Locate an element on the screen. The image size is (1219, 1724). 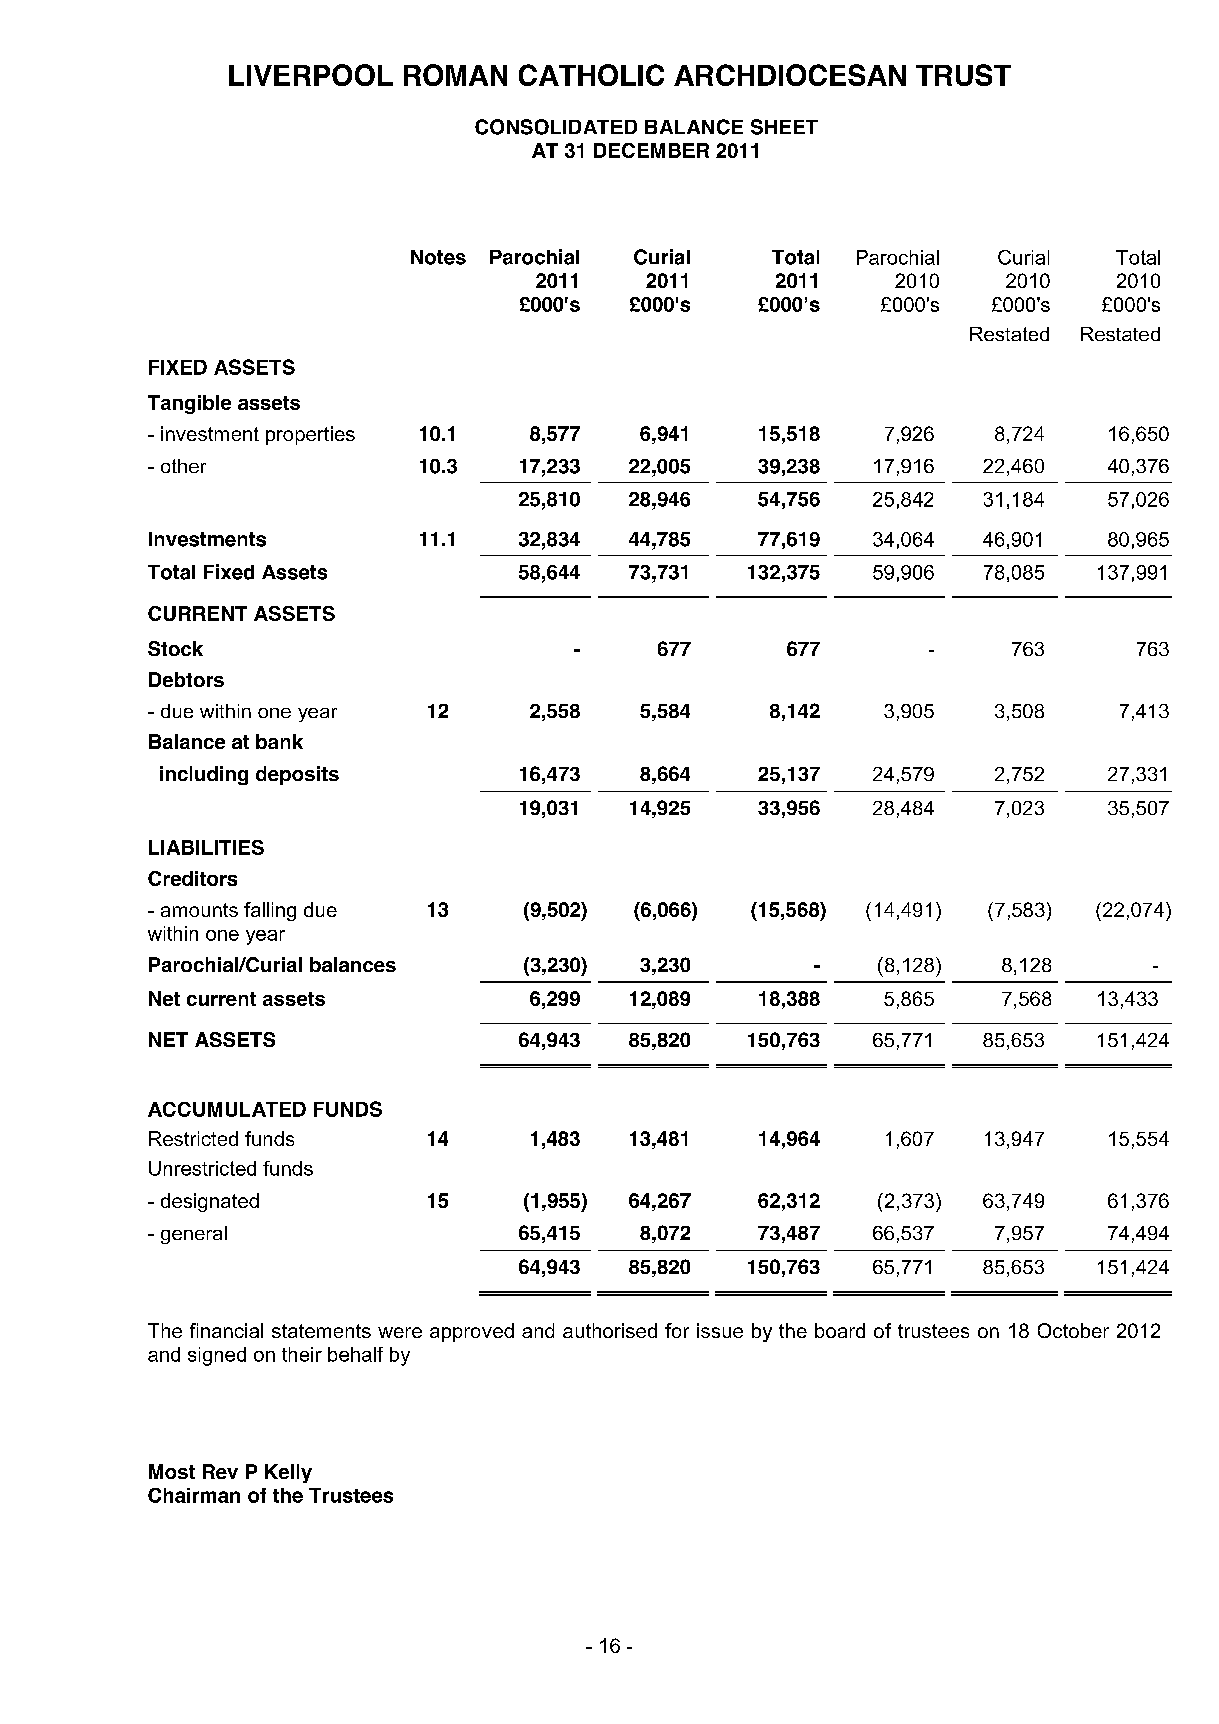
deposits is located at coordinates (297, 775).
